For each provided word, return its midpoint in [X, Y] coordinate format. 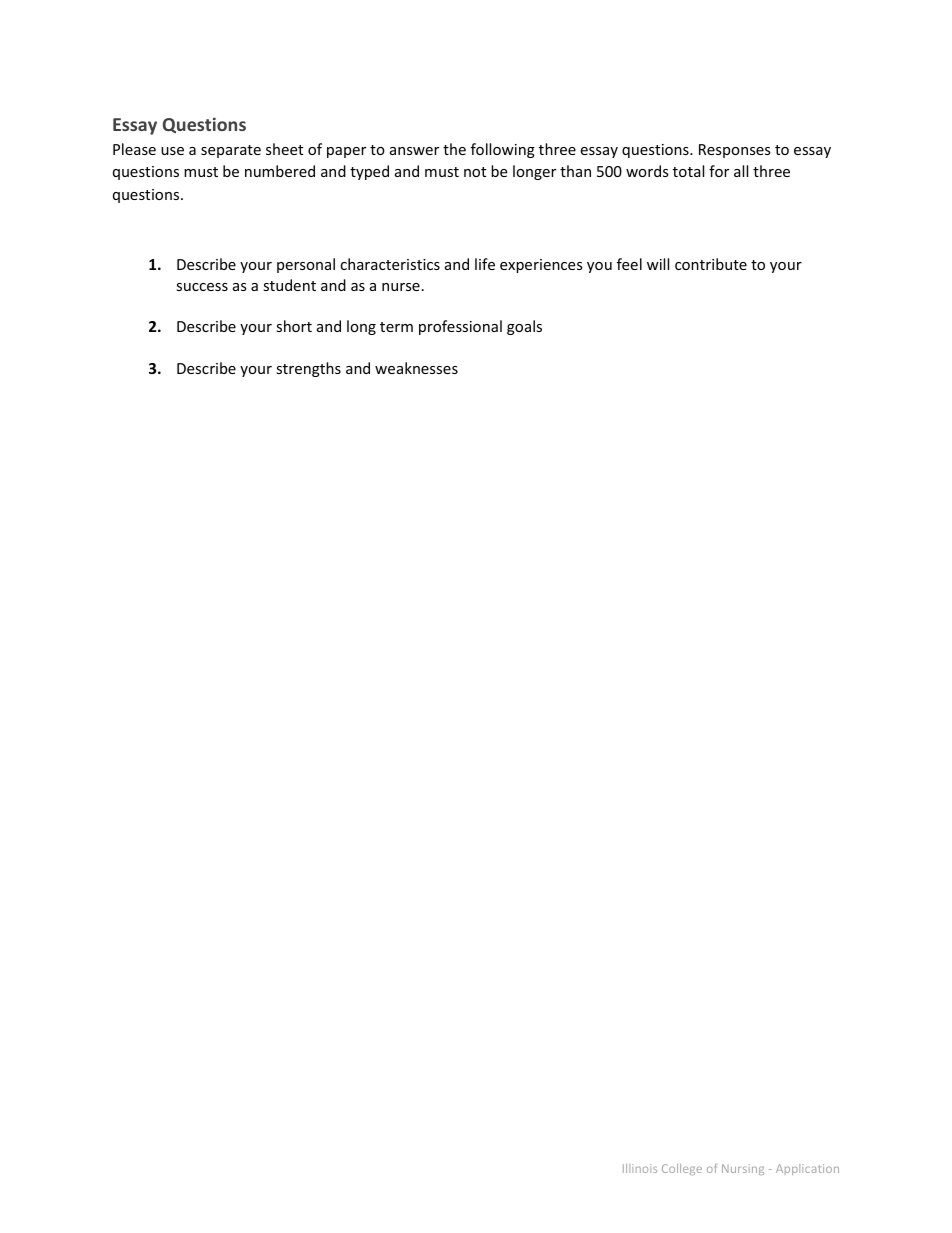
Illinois [640, 1168]
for [719, 171]
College [682, 1169]
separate [231, 151]
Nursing [743, 1169]
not [475, 172]
